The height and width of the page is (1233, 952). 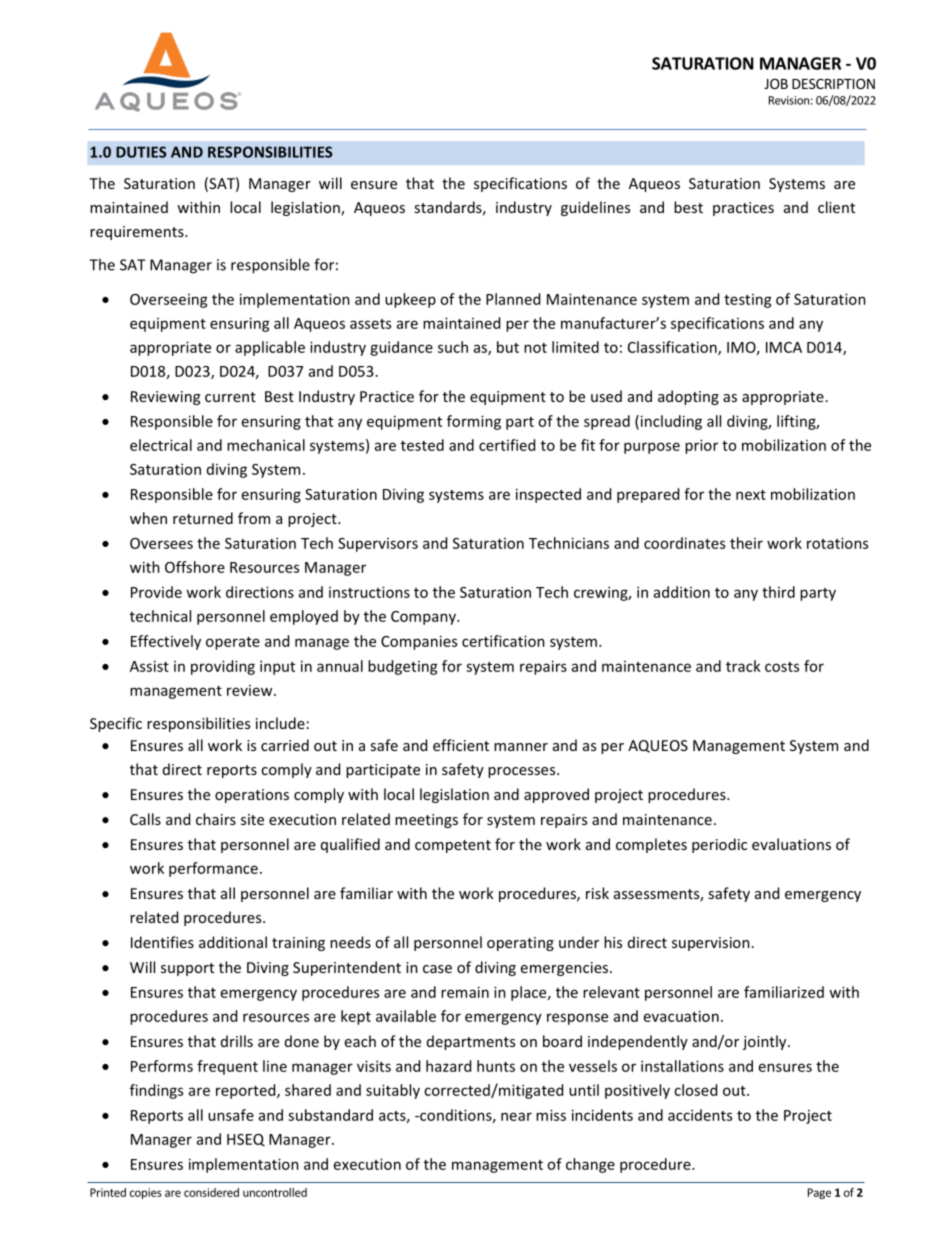 I want to click on Planned, so click(x=513, y=299).
